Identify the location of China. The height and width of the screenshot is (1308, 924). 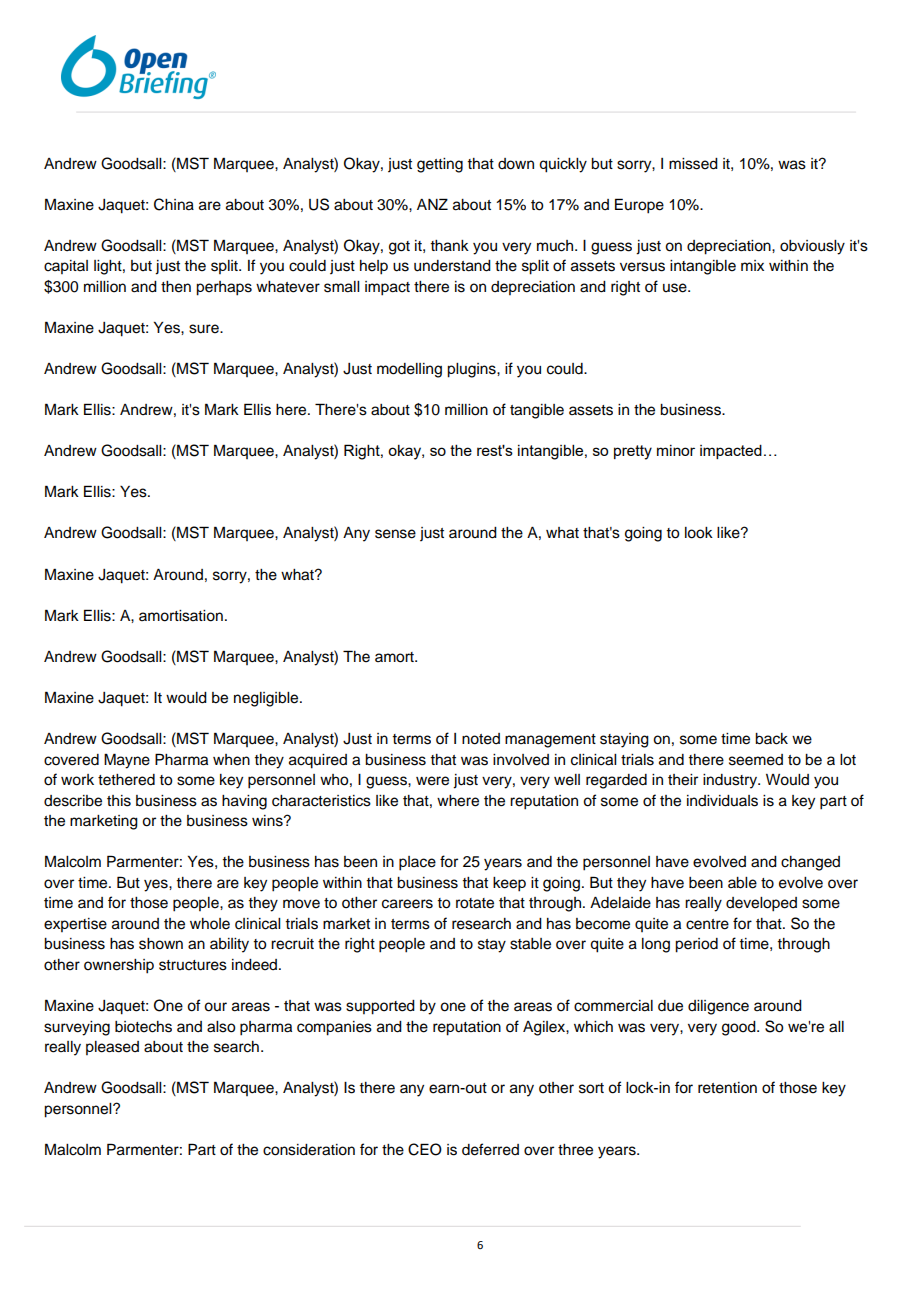
(174, 204).
